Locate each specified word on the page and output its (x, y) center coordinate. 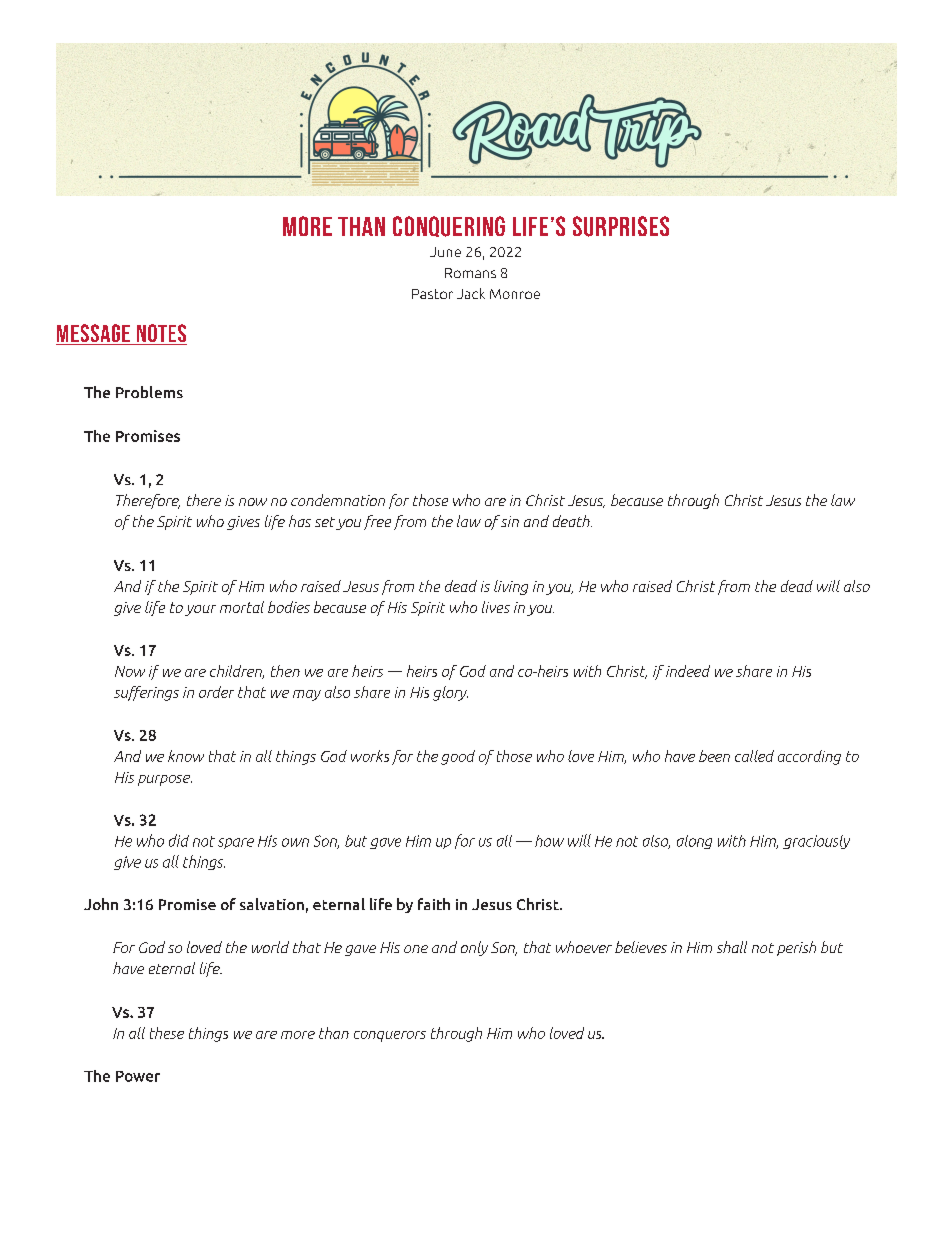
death (572, 521)
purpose (165, 780)
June (445, 252)
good (458, 757)
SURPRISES (621, 226)
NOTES (161, 334)
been (714, 756)
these (167, 1033)
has (300, 521)
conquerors (390, 1036)
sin (509, 521)
